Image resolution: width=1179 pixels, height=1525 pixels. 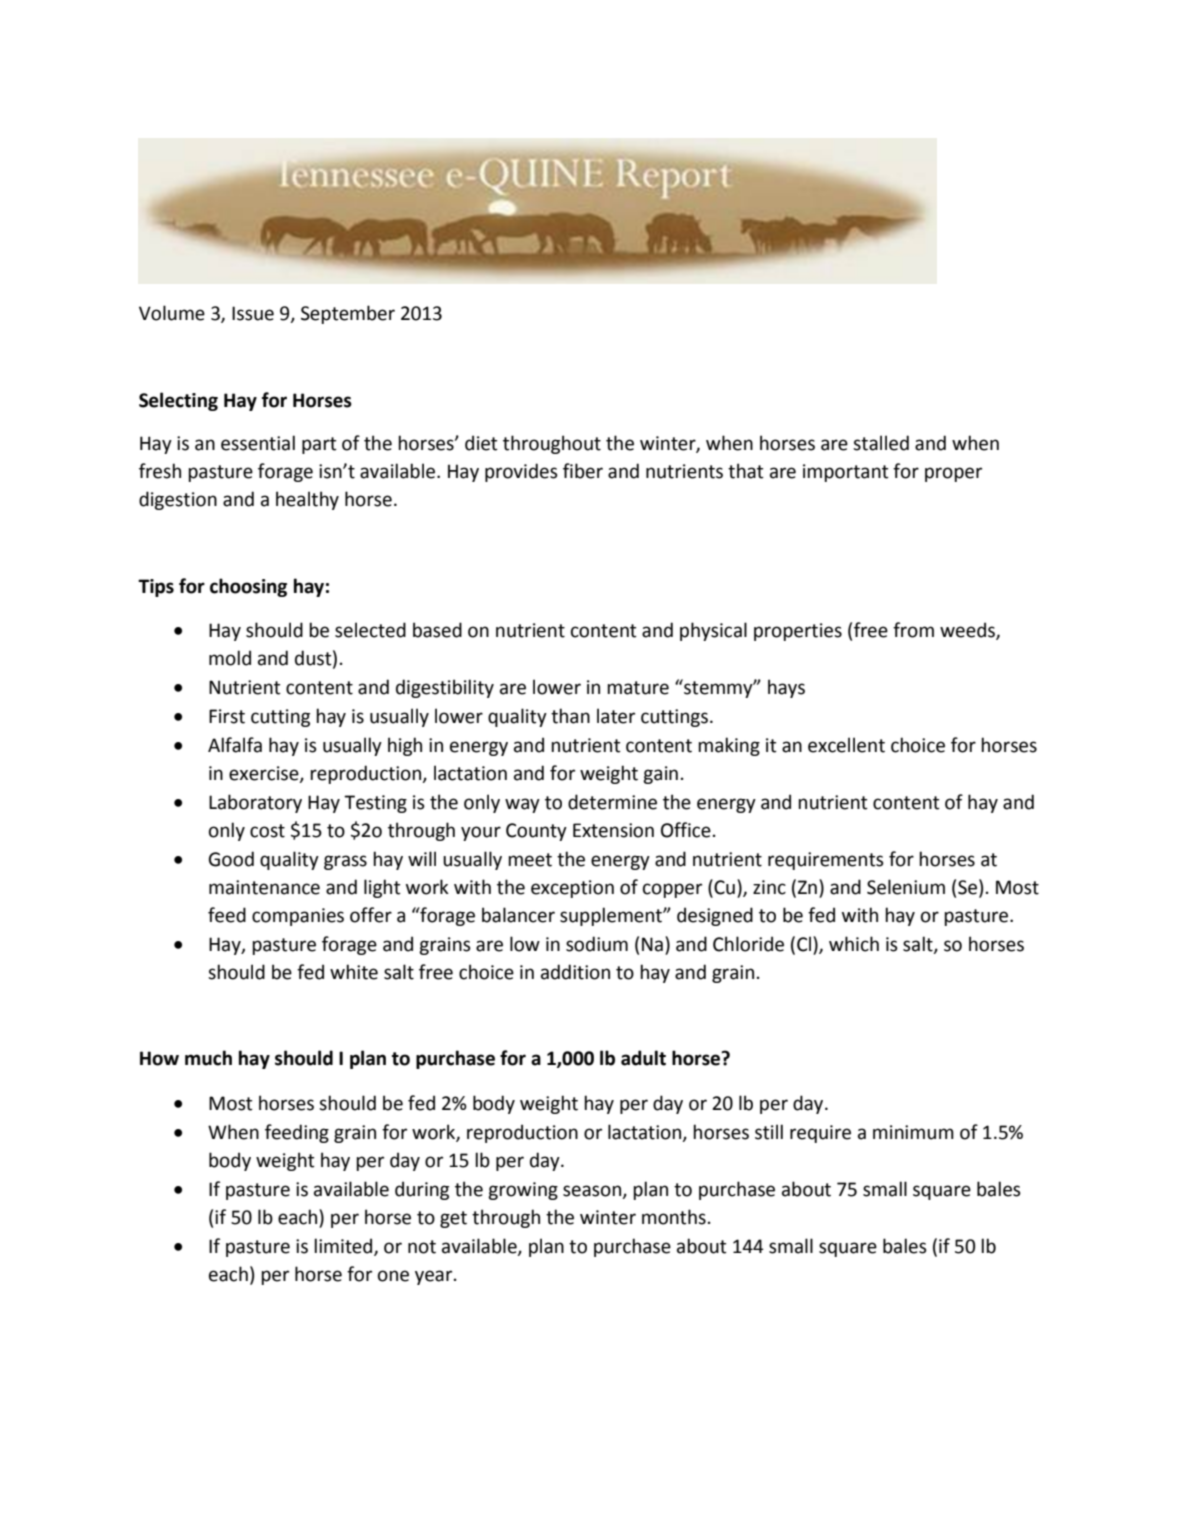 What do you see at coordinates (481, 443) in the screenshot?
I see `diet` at bounding box center [481, 443].
